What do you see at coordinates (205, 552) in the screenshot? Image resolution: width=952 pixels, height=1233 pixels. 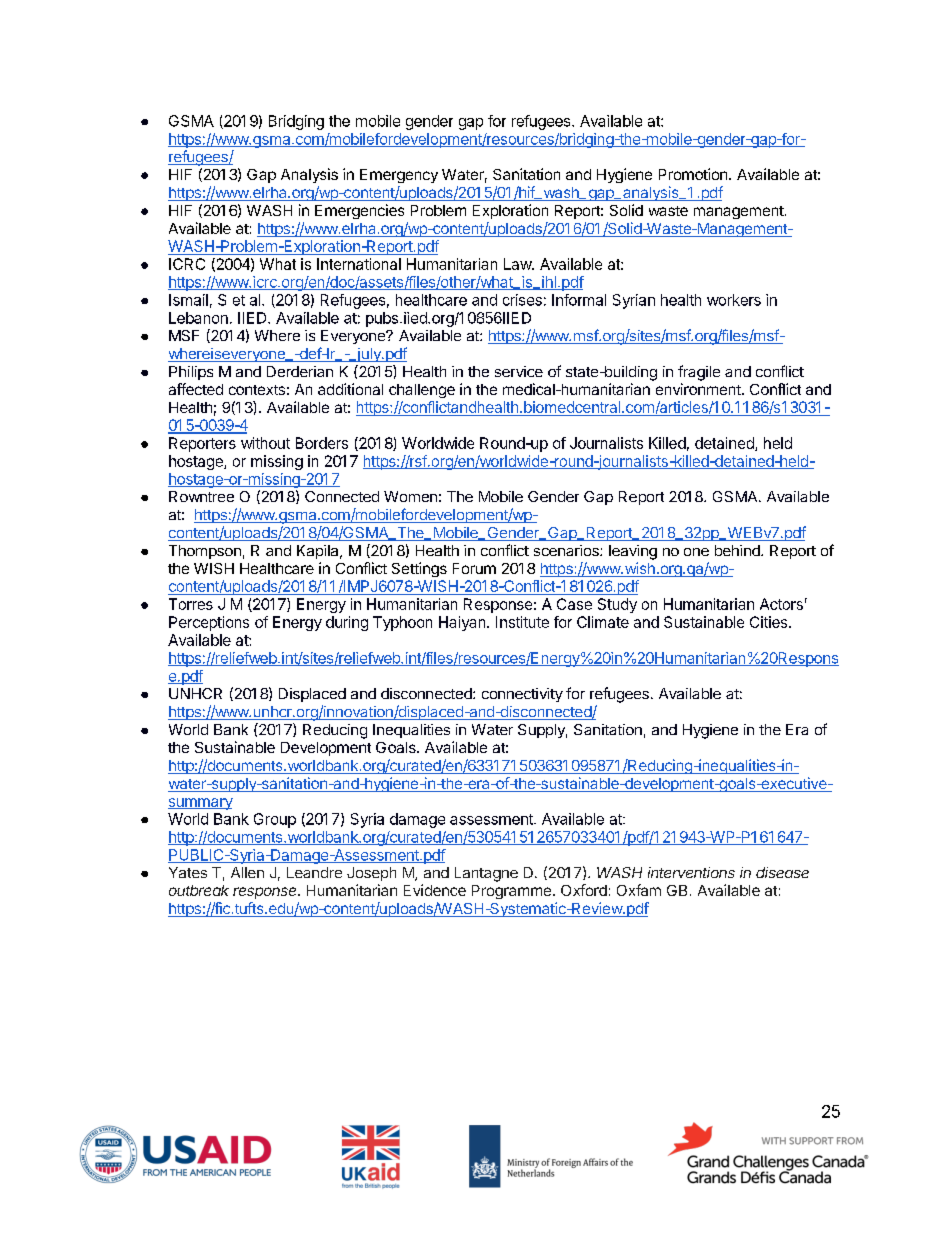 I see `Thompson` at bounding box center [205, 552].
